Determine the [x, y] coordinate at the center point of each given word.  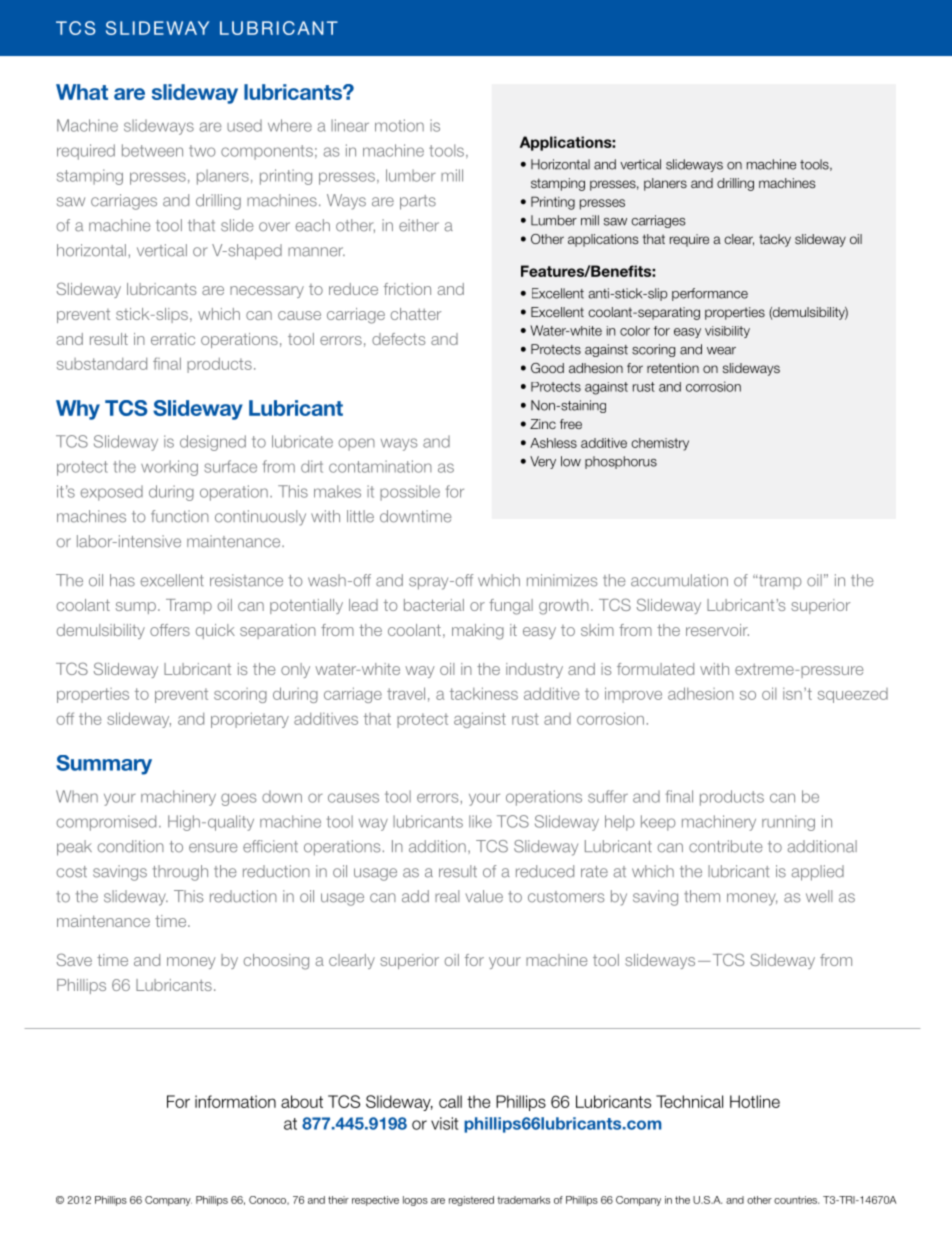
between [152, 150]
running [788, 823]
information [235, 1101]
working [169, 468]
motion [399, 125]
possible [410, 493]
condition [131, 846]
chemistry [660, 444]
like [480, 821]
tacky [775, 240]
